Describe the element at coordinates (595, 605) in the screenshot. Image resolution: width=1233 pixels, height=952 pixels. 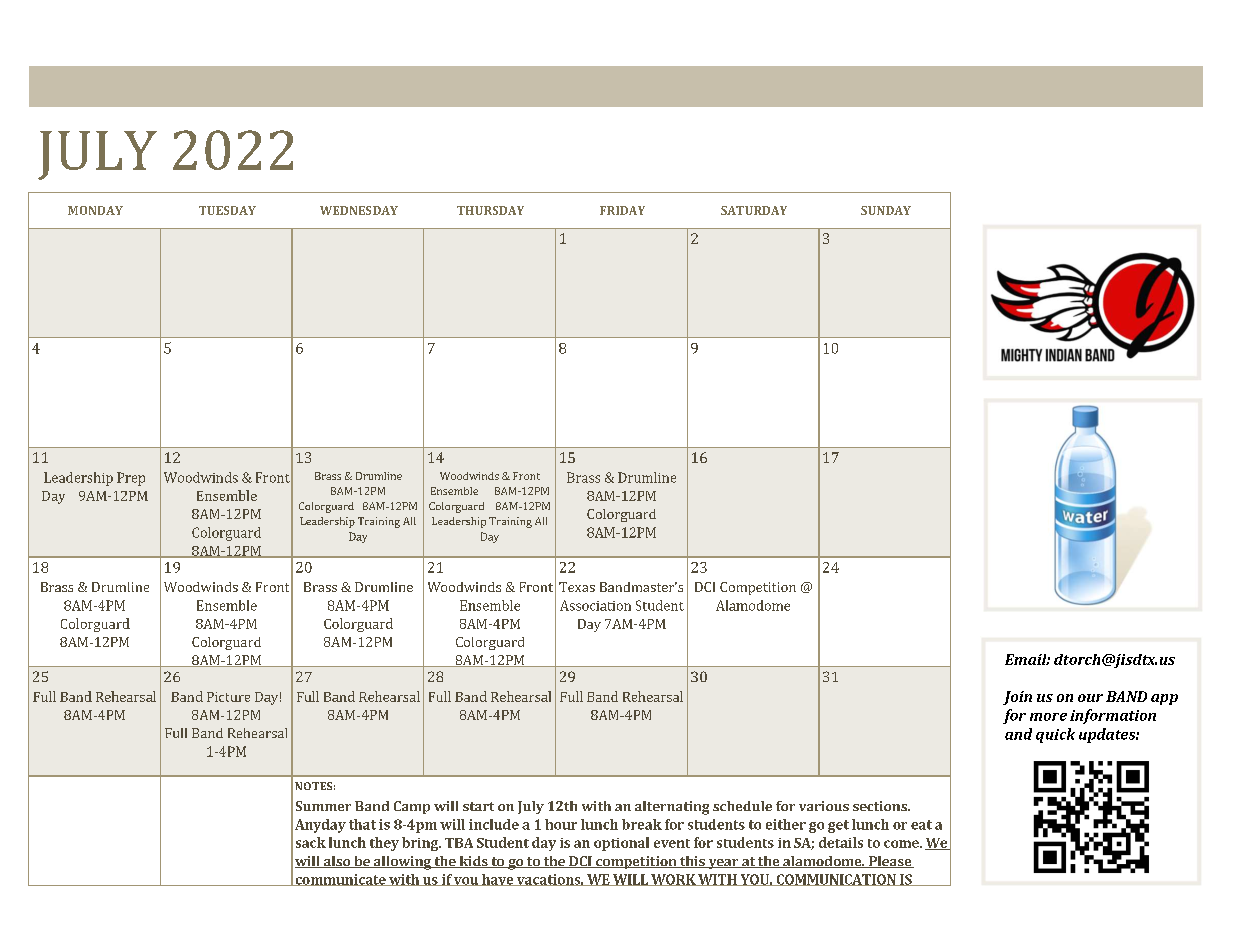
I see `Association` at that location.
